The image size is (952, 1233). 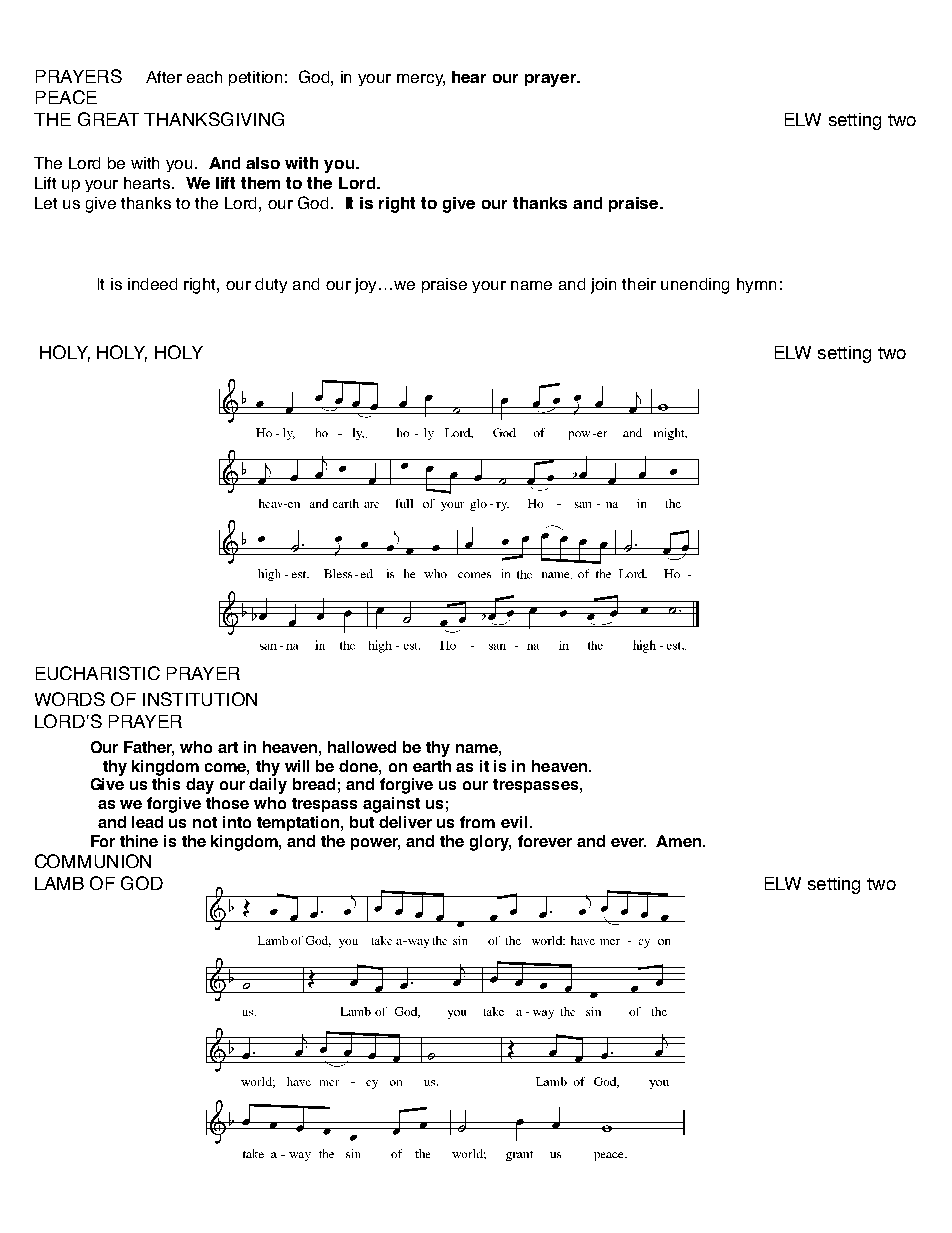 What do you see at coordinates (639, 284) in the screenshot?
I see `their` at bounding box center [639, 284].
